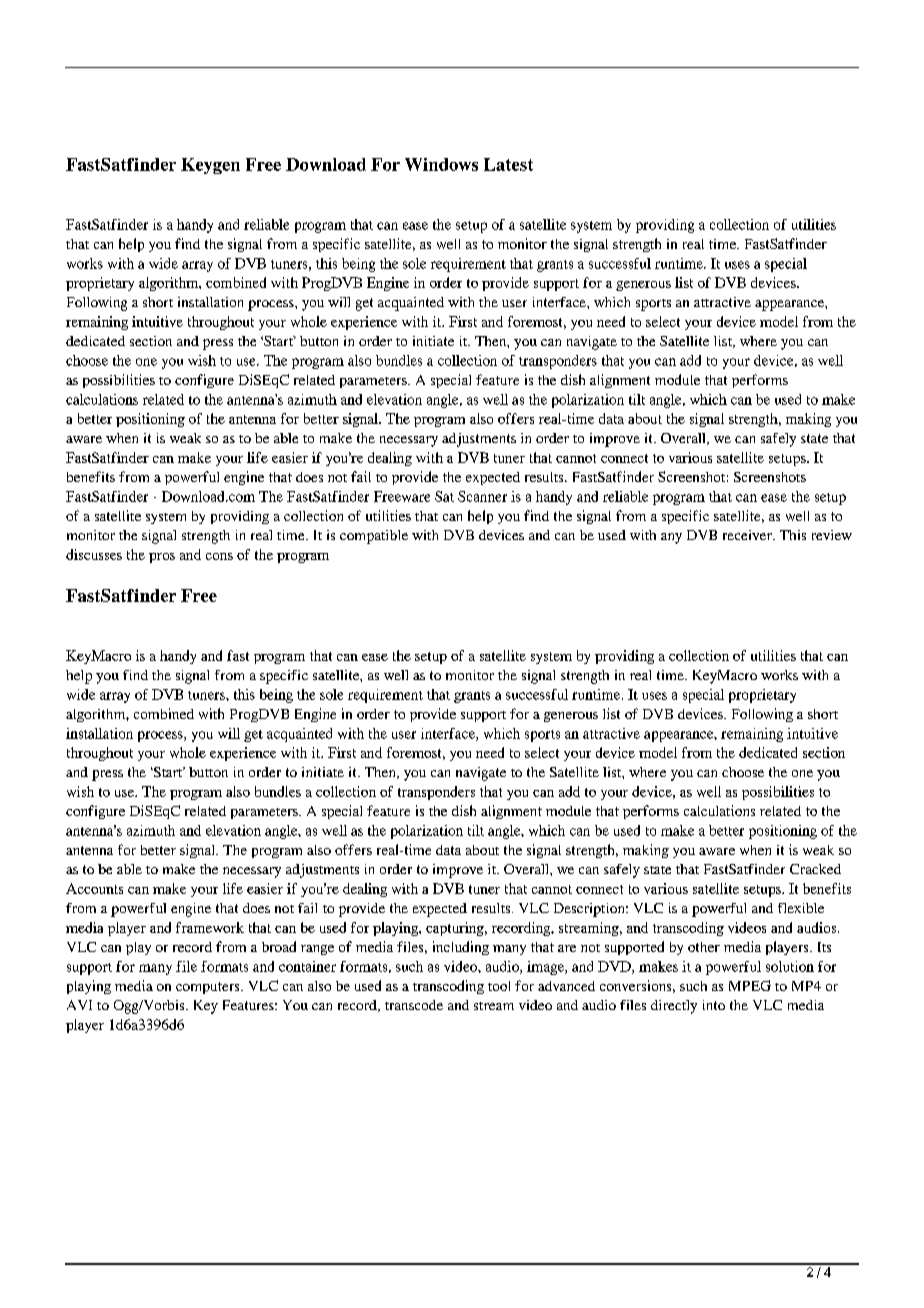  What do you see at coordinates (162, 558) in the screenshot?
I see `pros` at bounding box center [162, 558].
